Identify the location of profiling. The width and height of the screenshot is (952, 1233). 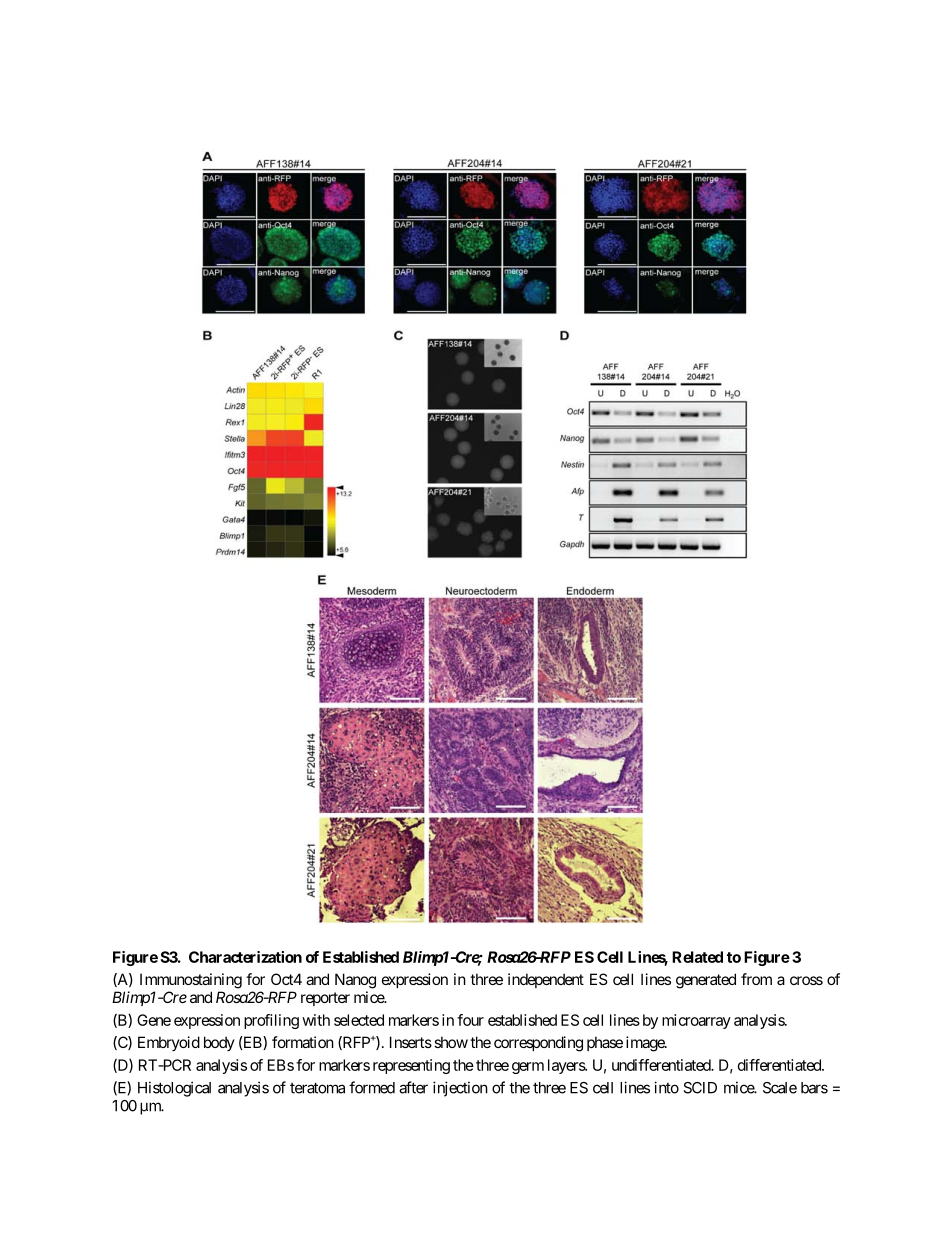
(271, 1021).
